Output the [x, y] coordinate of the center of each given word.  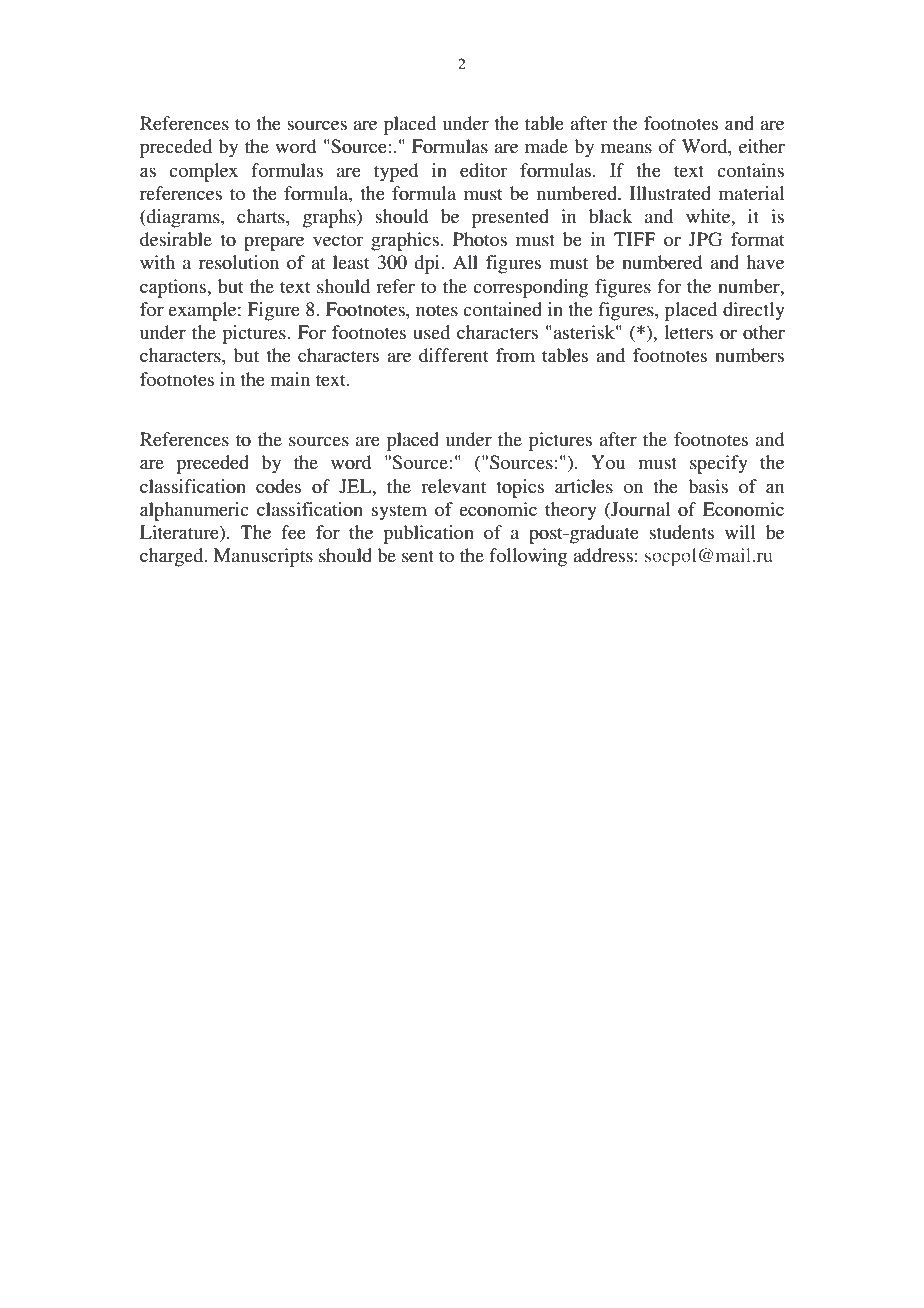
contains [750, 170]
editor [483, 170]
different [453, 355]
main [290, 379]
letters [689, 332]
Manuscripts [263, 557]
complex [203, 172]
